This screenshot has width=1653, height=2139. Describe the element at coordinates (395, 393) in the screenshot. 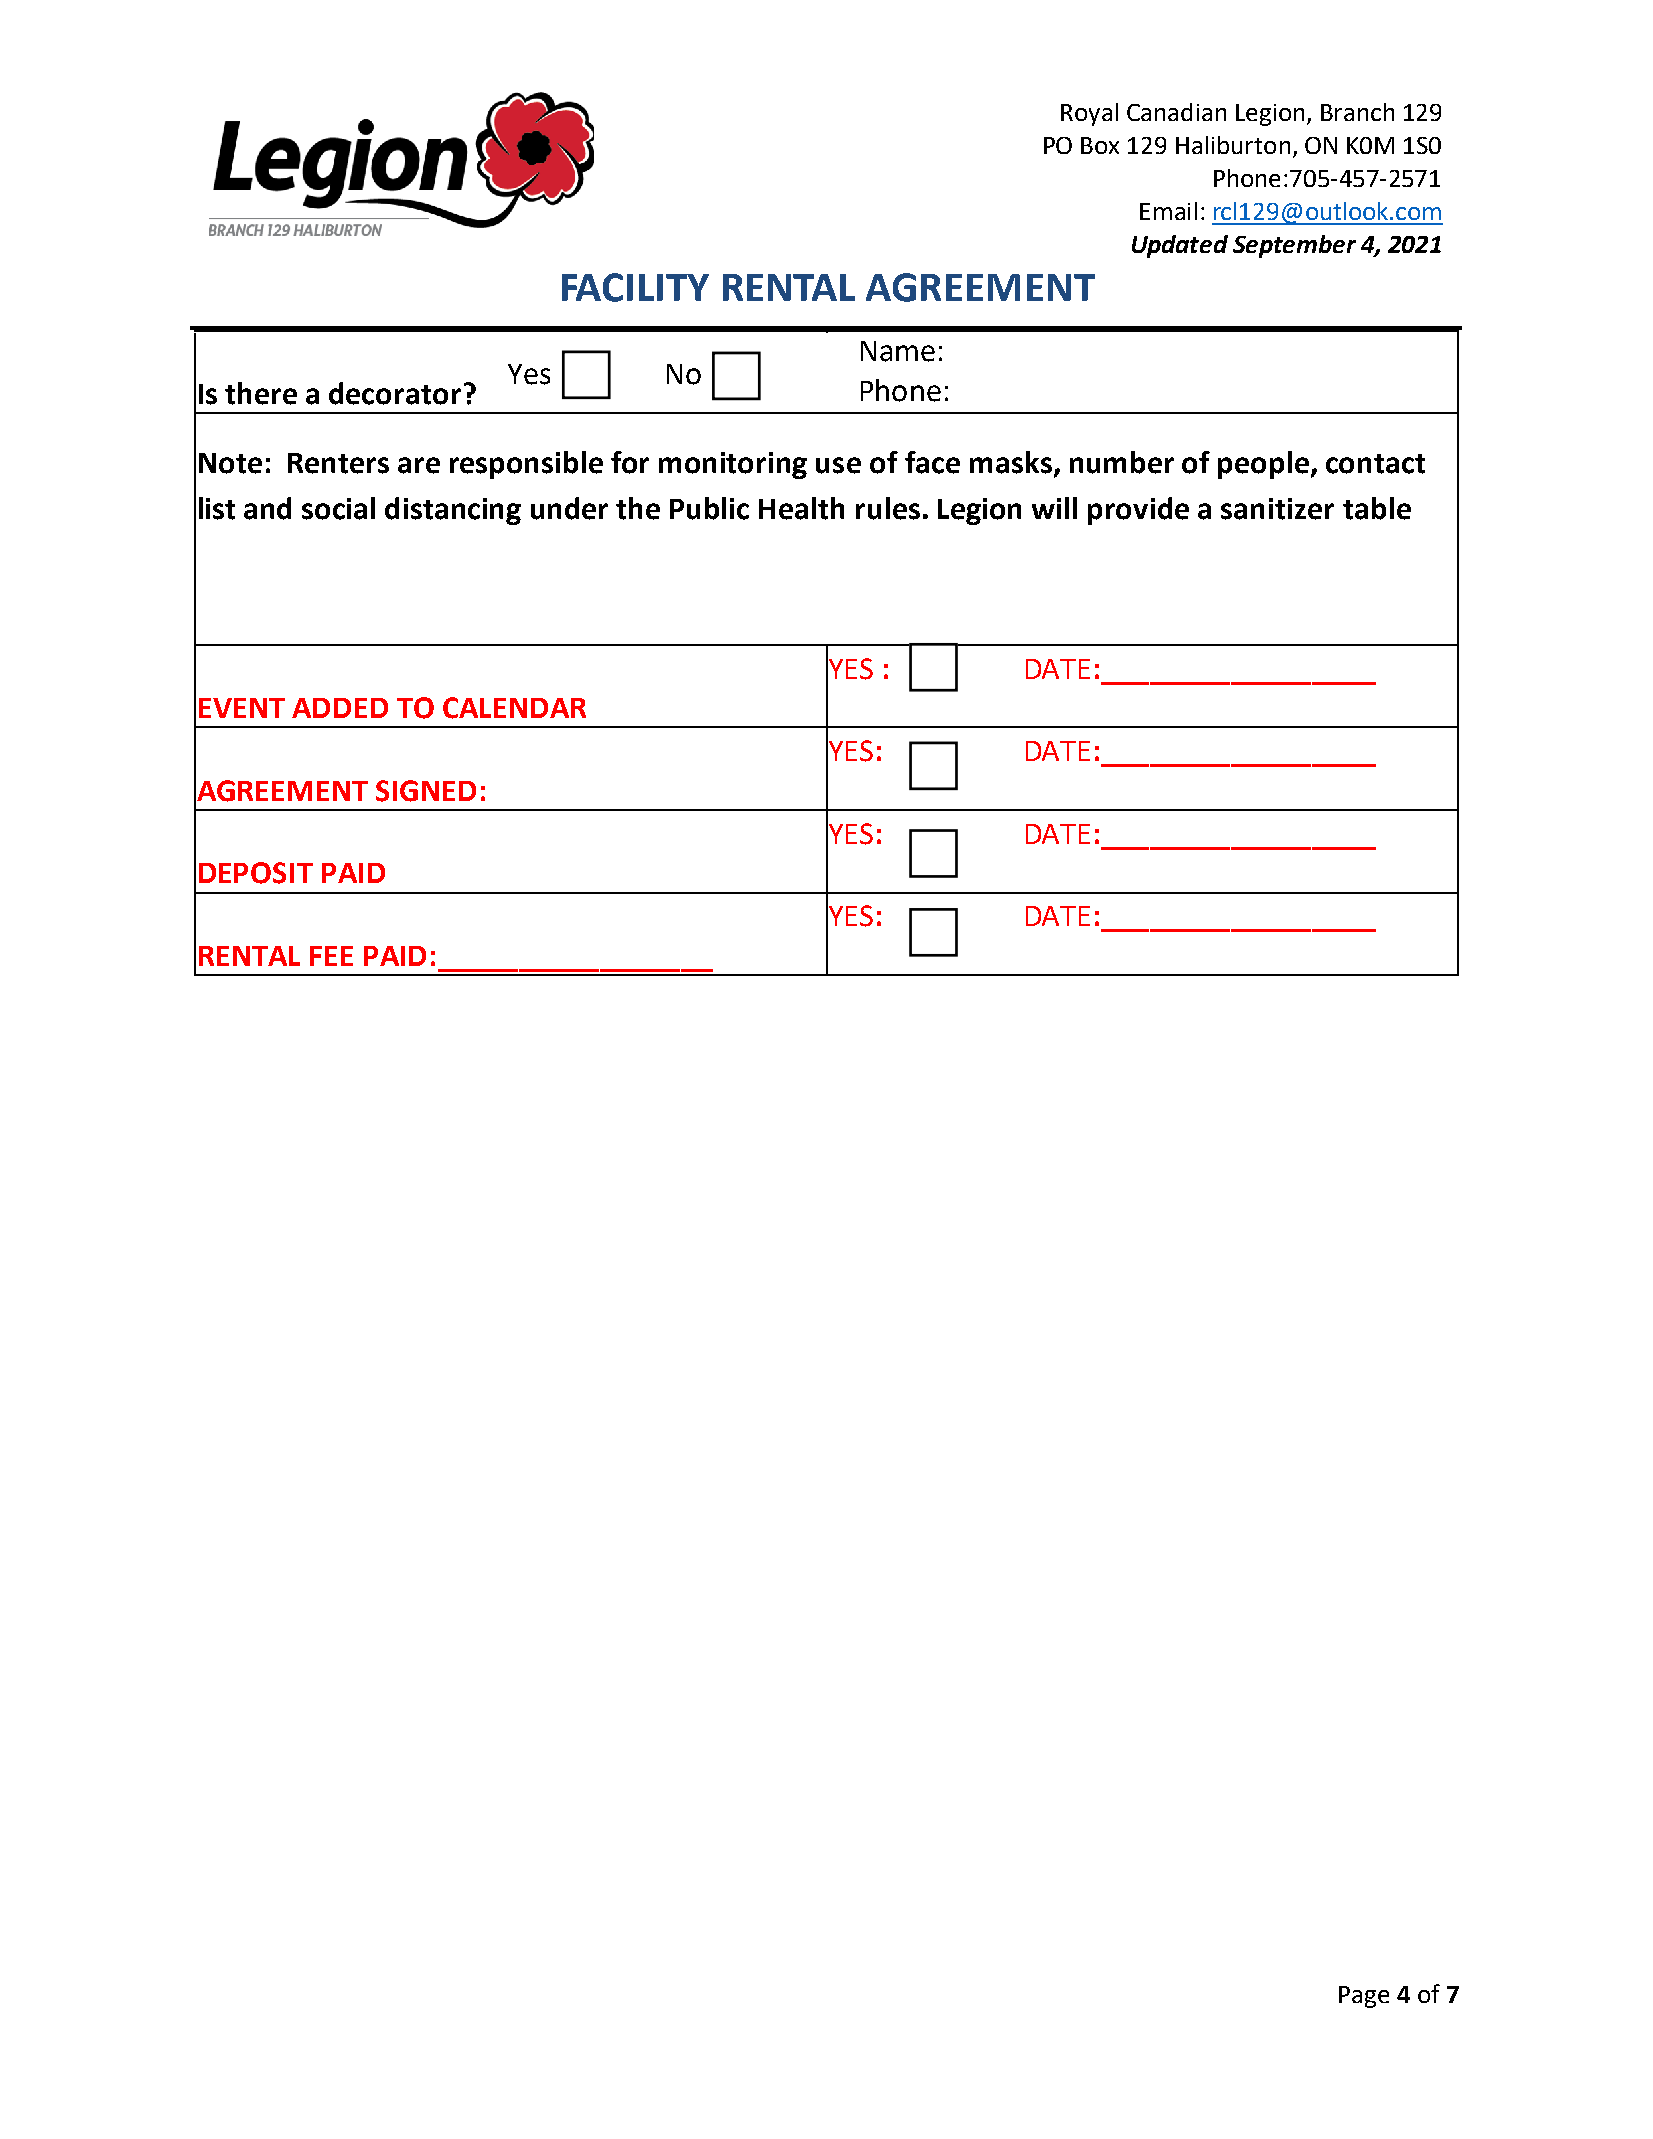

I see `decorator` at that location.
